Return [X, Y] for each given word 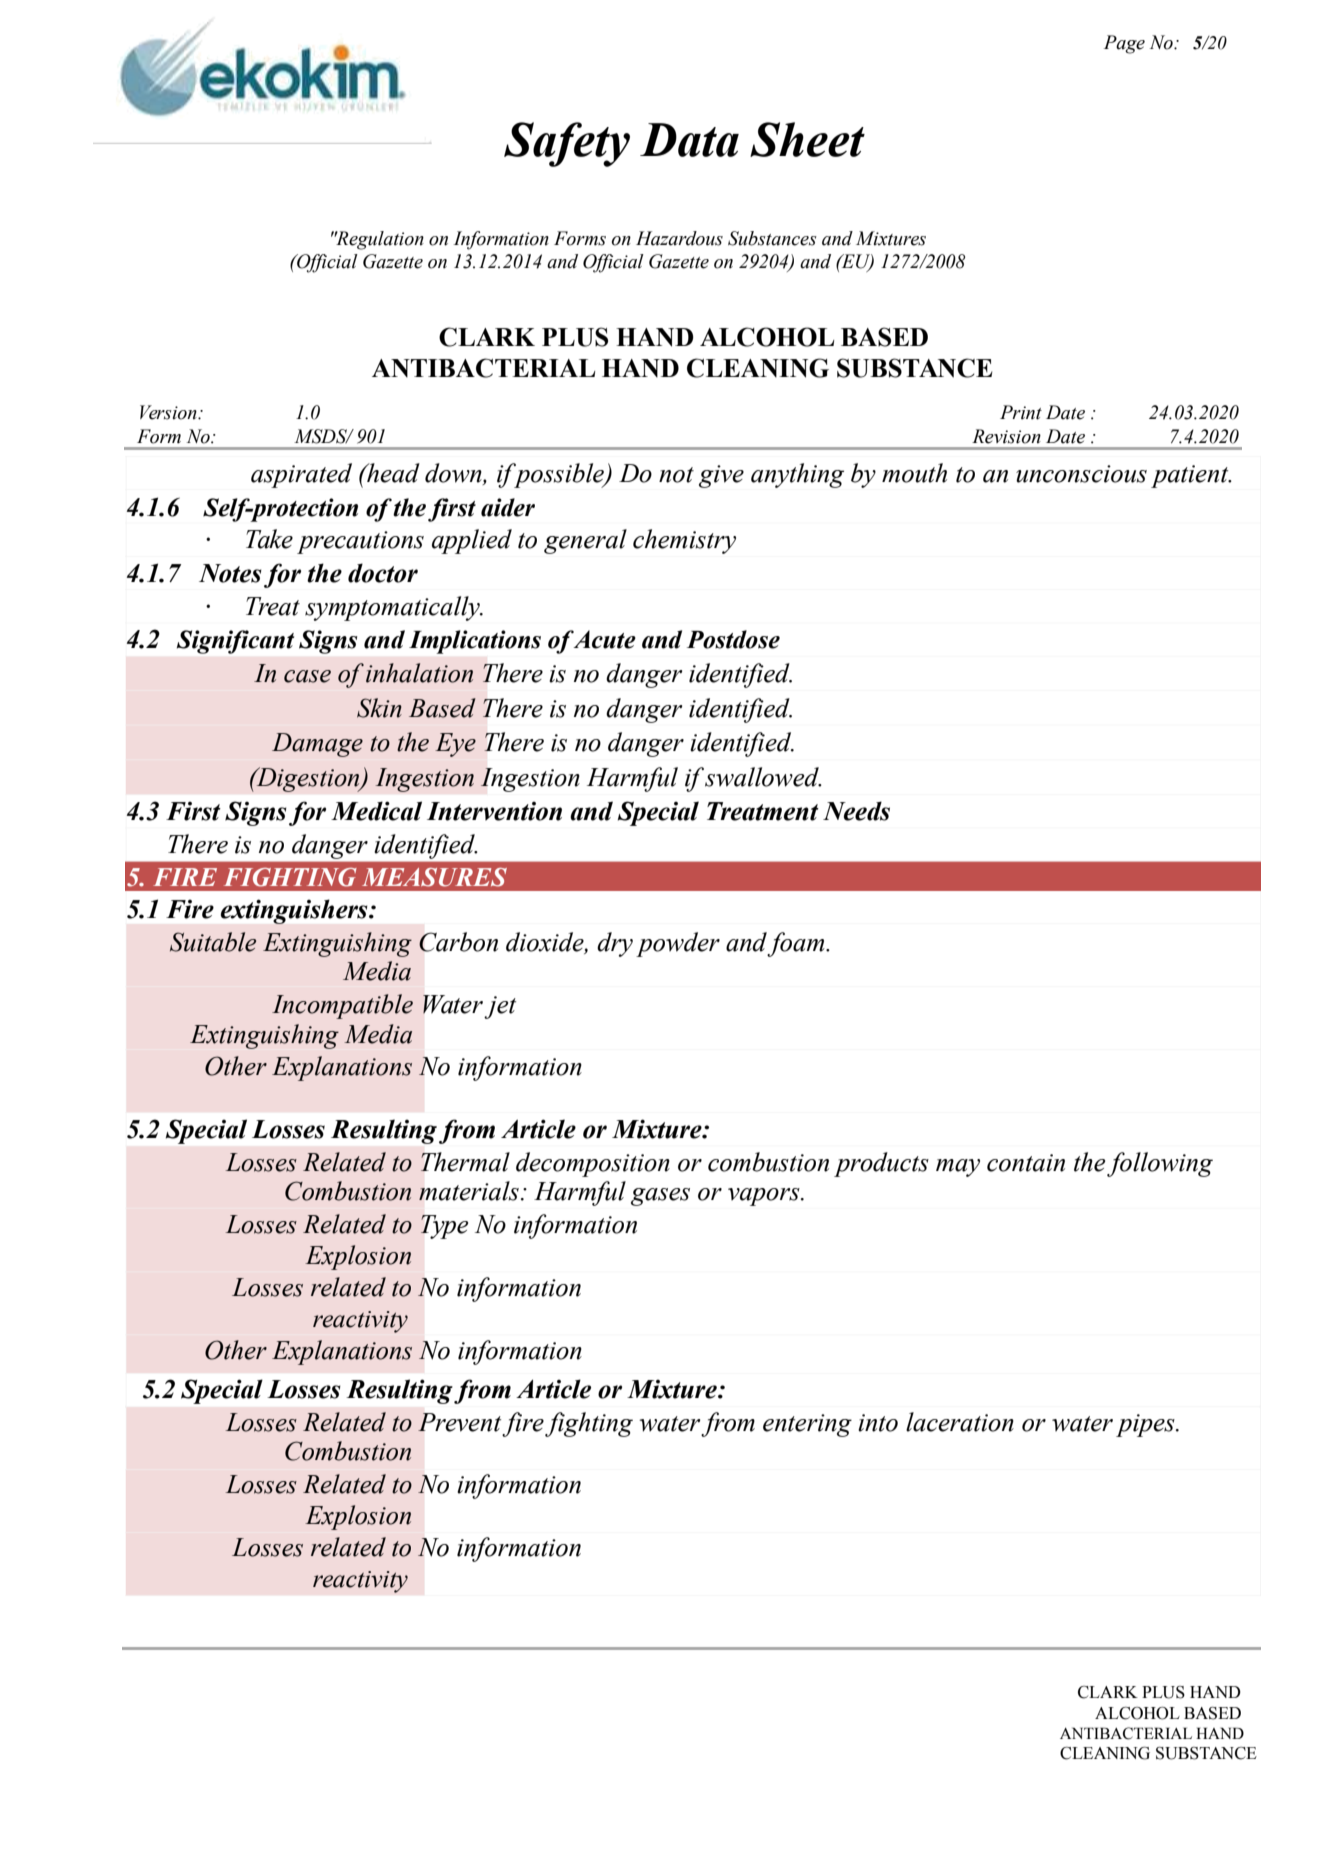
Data [689, 140]
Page [1124, 44]
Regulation [379, 240]
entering [807, 1425]
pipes [1146, 1425]
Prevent [459, 1422]
